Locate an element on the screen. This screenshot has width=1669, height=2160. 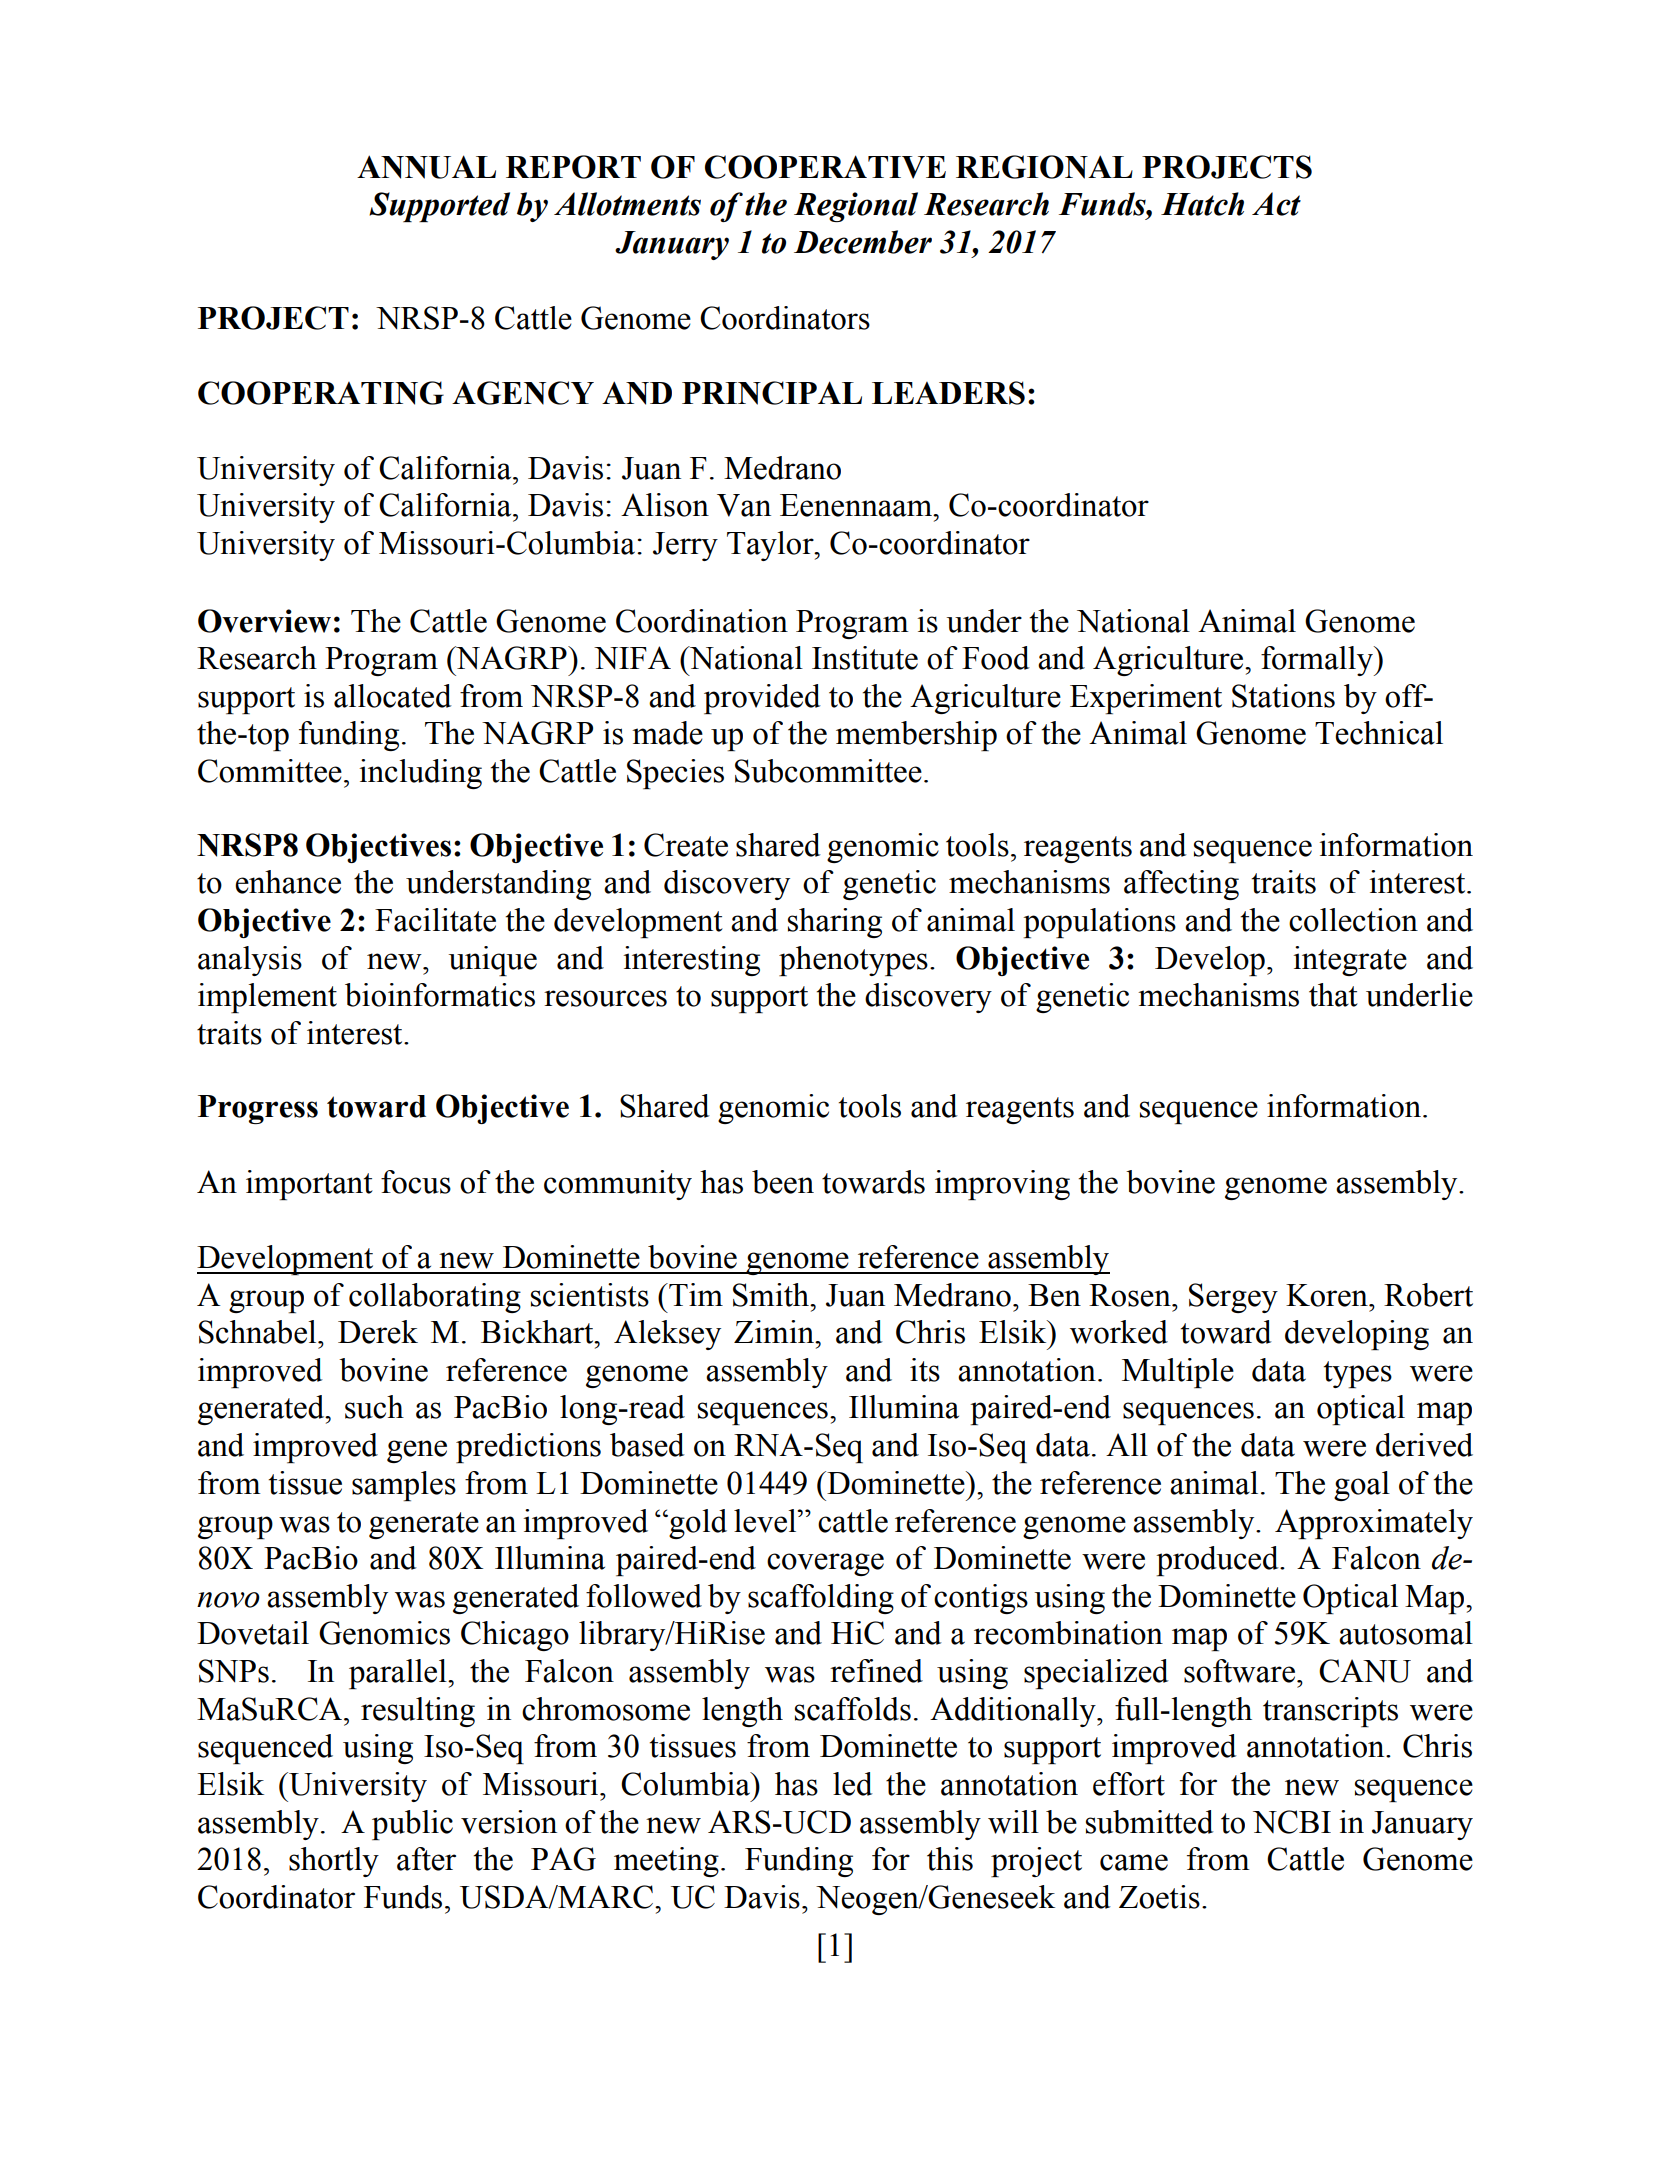
December is located at coordinates (863, 242).
